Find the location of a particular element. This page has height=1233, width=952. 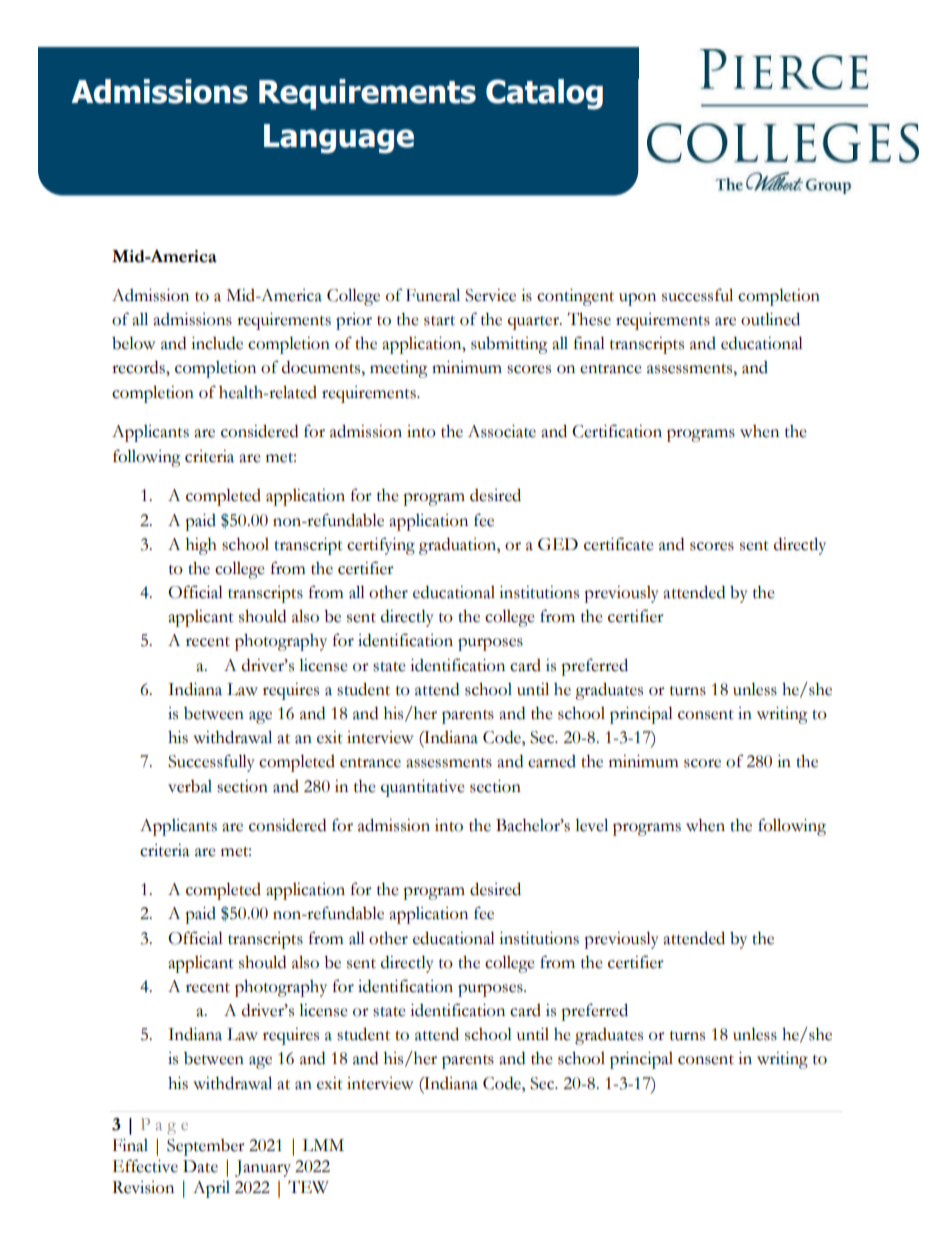

Language is located at coordinates (339, 139).
